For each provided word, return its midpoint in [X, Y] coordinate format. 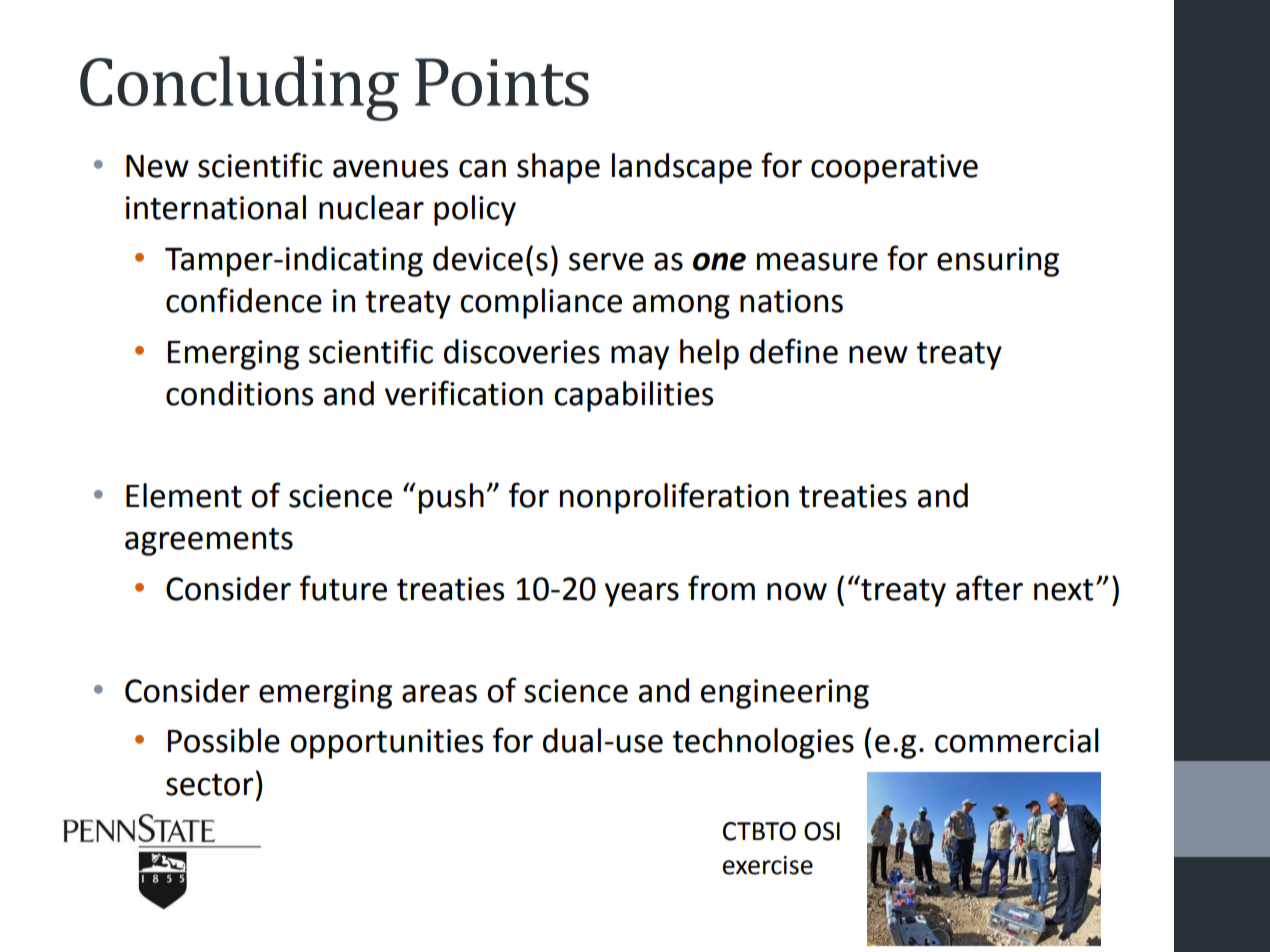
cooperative [894, 169]
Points [502, 82]
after [989, 588]
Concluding [239, 88]
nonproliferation [674, 498]
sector [209, 785]
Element [184, 495]
